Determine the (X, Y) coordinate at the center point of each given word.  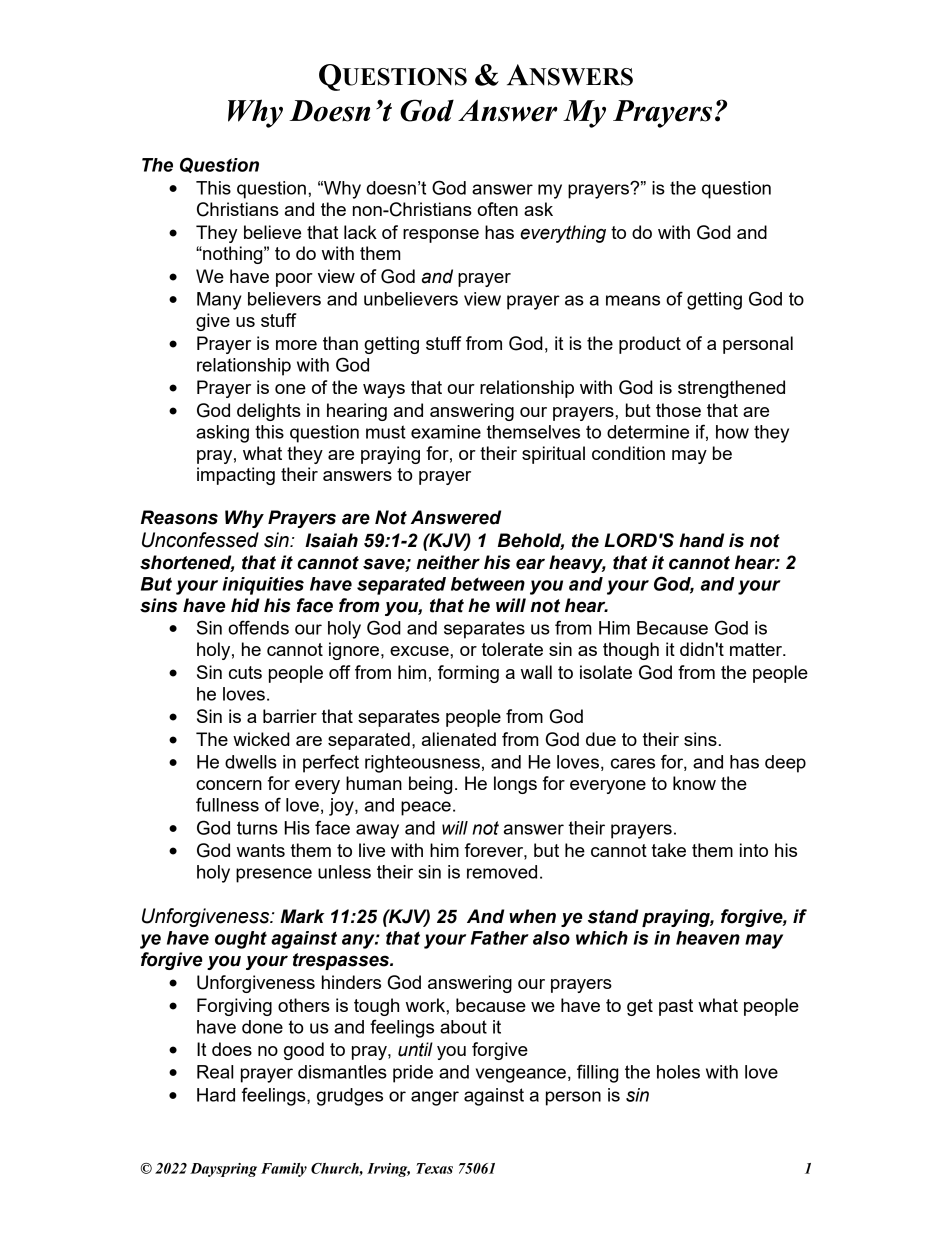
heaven (708, 938)
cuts (245, 672)
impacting (236, 476)
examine (446, 432)
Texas (434, 1168)
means (633, 300)
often (497, 209)
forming (468, 674)
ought (241, 940)
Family (284, 1170)
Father (500, 938)
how (732, 432)
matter (757, 649)
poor (294, 280)
